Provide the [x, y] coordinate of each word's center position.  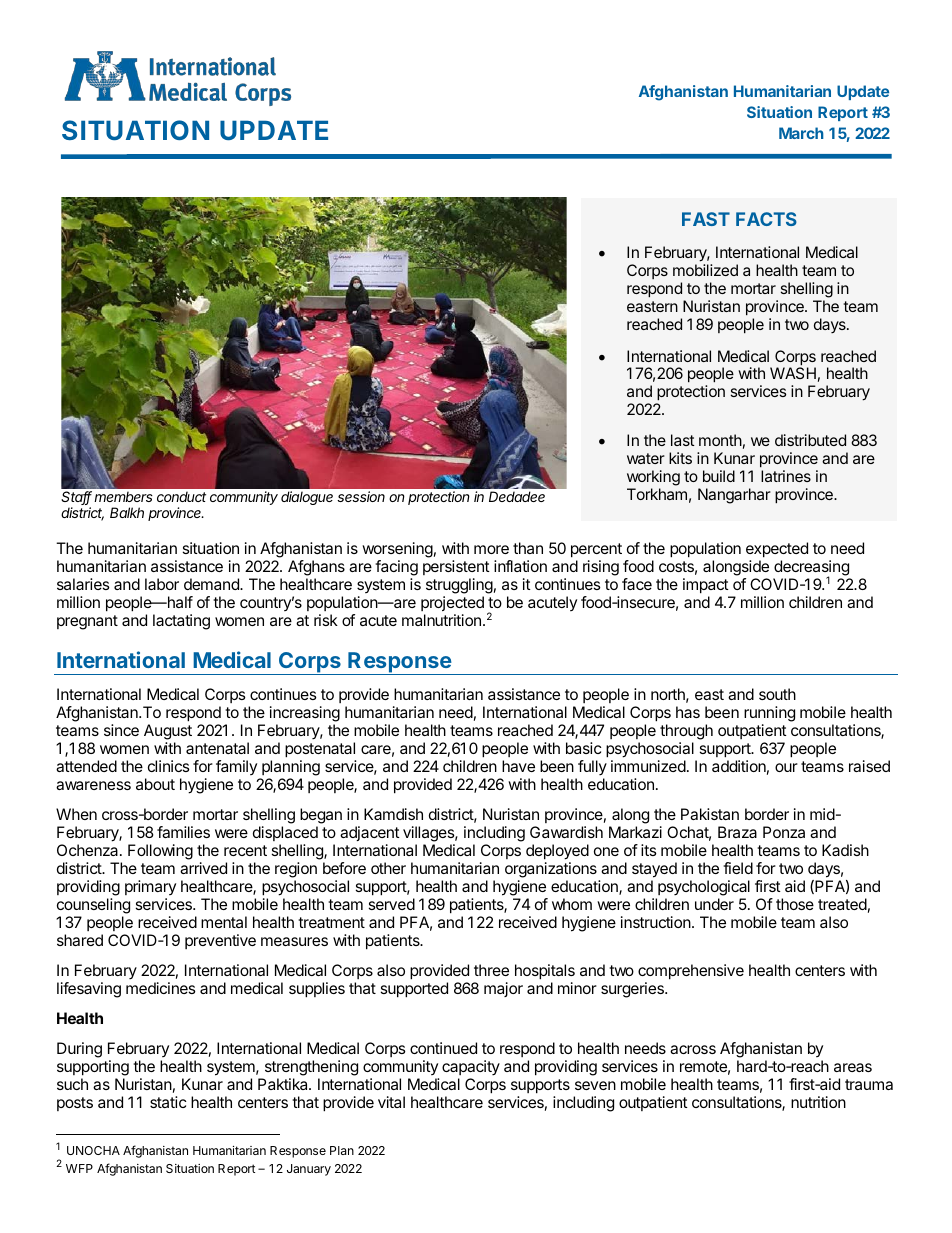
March [801, 133]
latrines [786, 476]
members [123, 496]
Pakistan [710, 814]
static [168, 1102]
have [518, 766]
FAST [706, 219]
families [183, 832]
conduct [181, 496]
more [491, 549]
